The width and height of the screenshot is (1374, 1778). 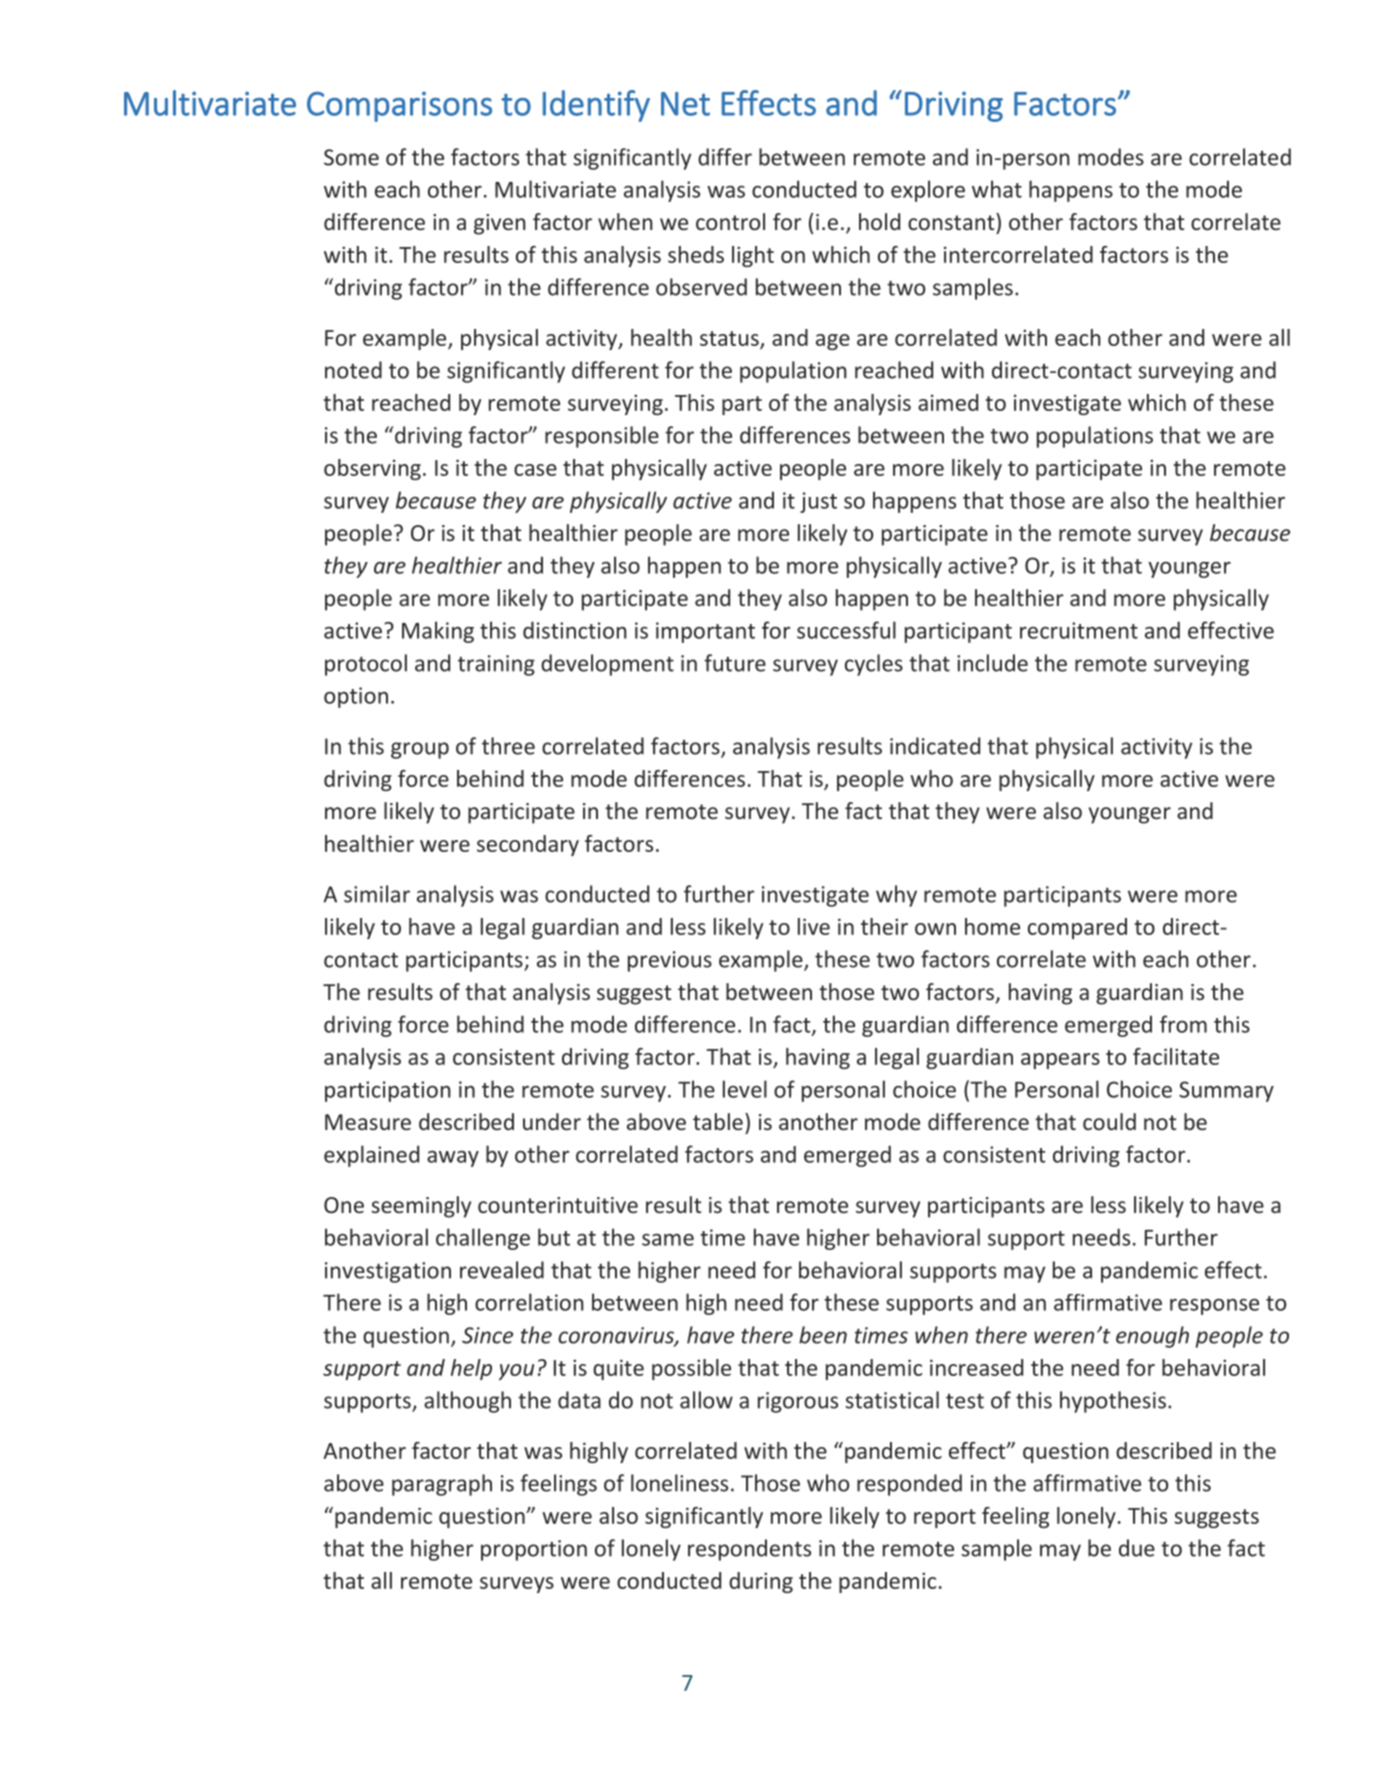 I want to click on compared, so click(x=1077, y=928).
